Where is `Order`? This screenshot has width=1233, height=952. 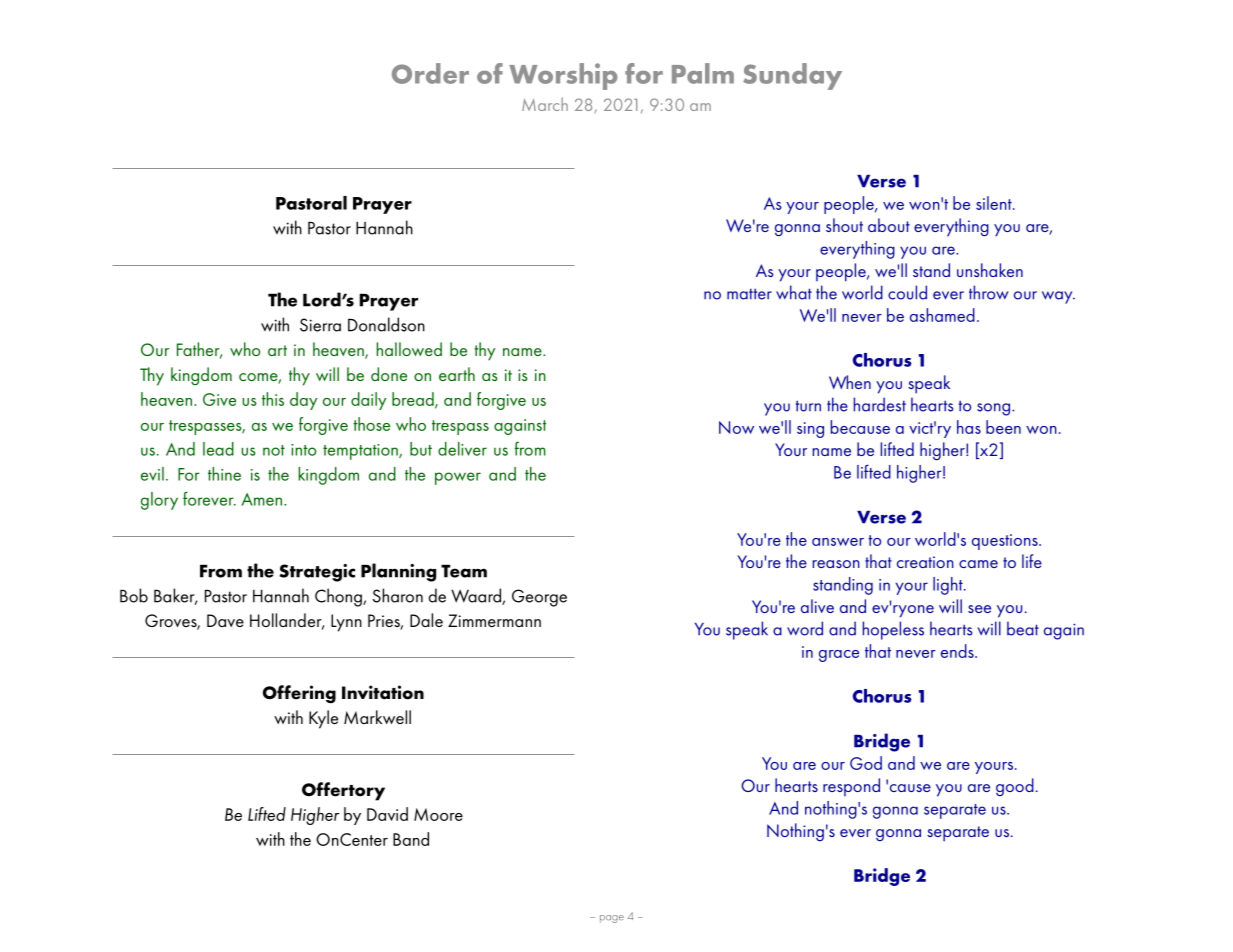
Order is located at coordinates (430, 73).
